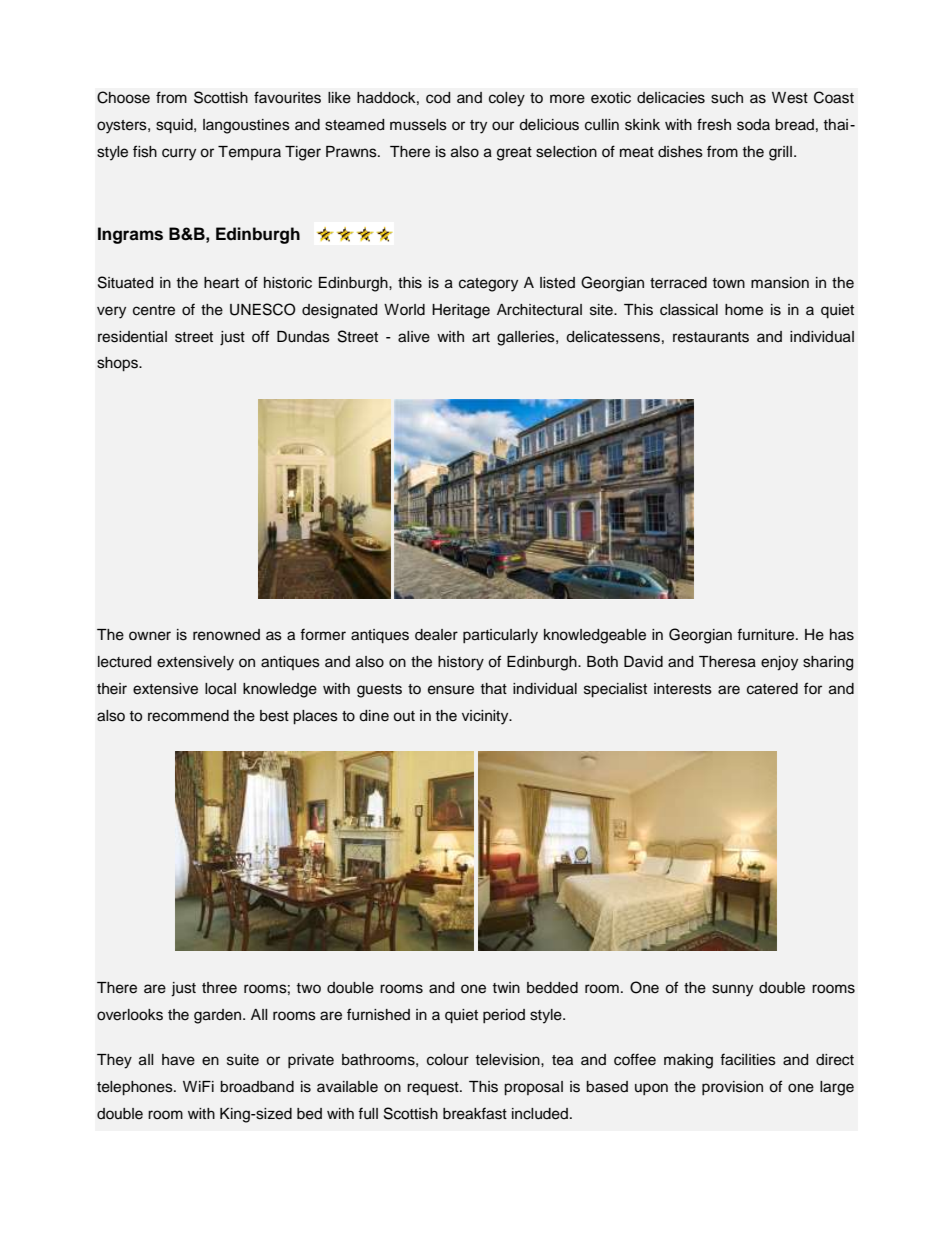 The image size is (952, 1233). What do you see at coordinates (179, 154) in the screenshot?
I see `curry` at bounding box center [179, 154].
